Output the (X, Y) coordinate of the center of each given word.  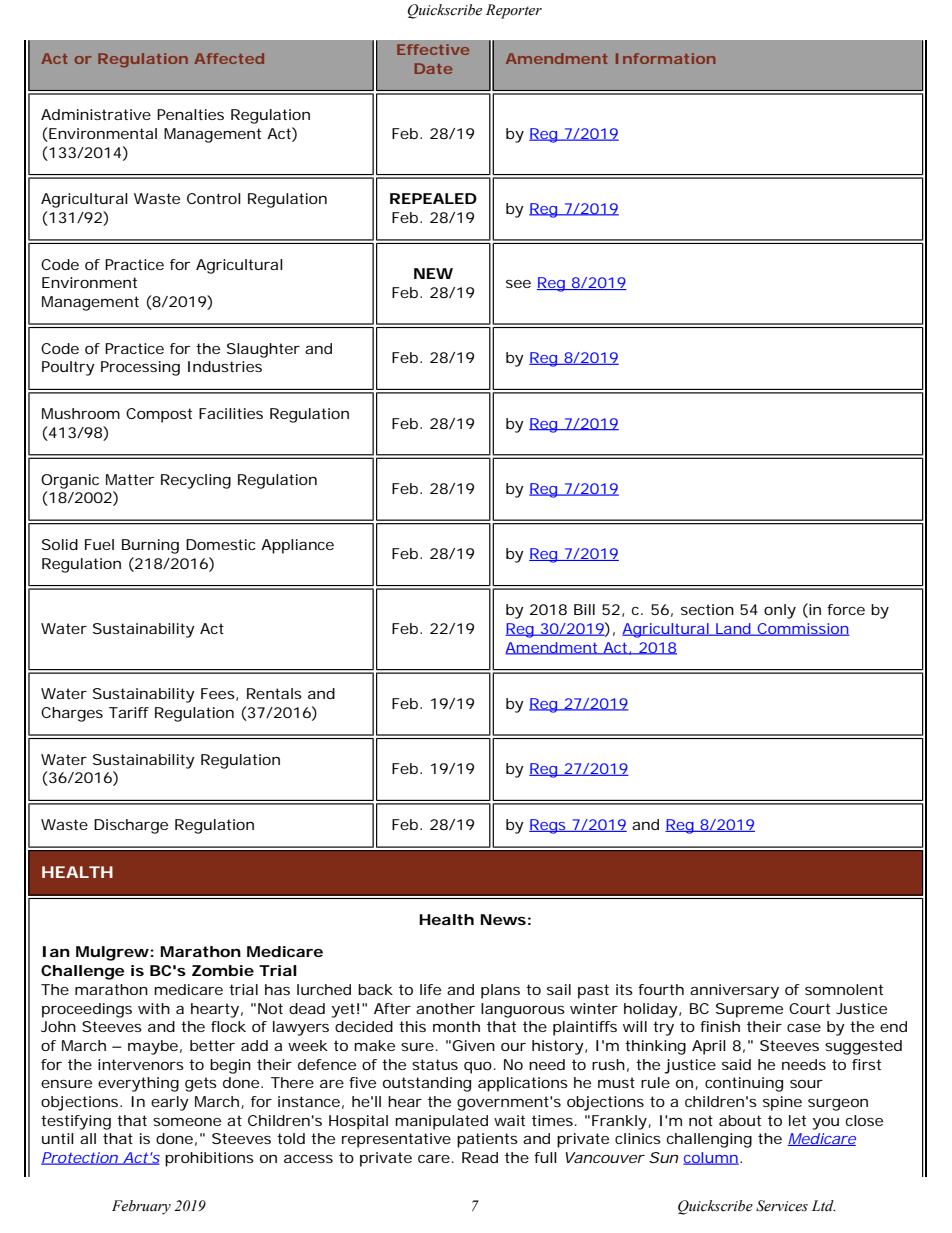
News (503, 919)
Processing (140, 368)
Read (480, 1157)
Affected (229, 58)
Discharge (131, 826)
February (141, 1207)
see (518, 284)
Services (782, 1206)
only (780, 611)
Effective (433, 49)
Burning (150, 546)
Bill (584, 609)
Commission (802, 629)
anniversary (734, 991)
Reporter (514, 11)
